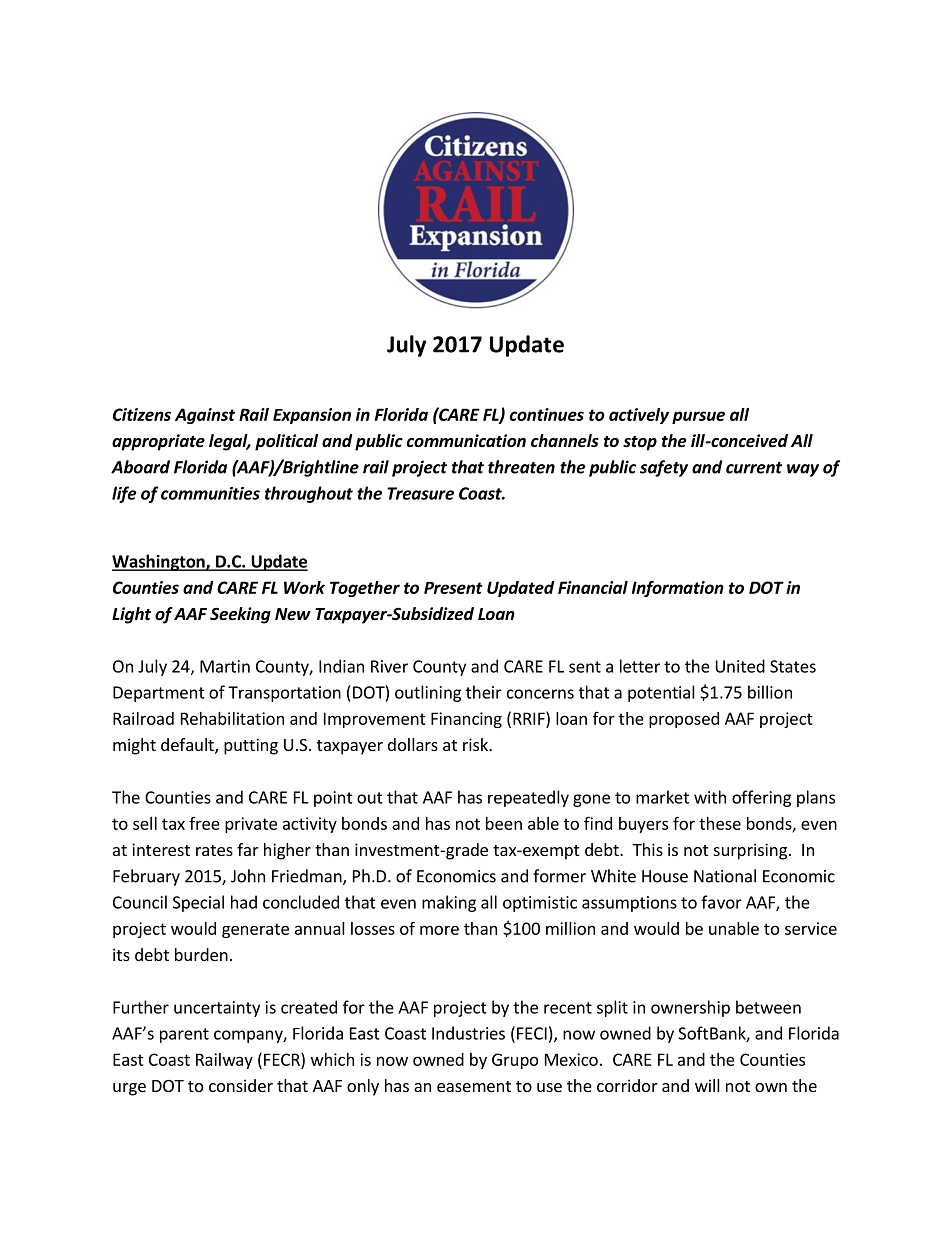 This screenshot has height=1233, width=952. Describe the element at coordinates (474, 1086) in the screenshot. I see `easement` at that location.
